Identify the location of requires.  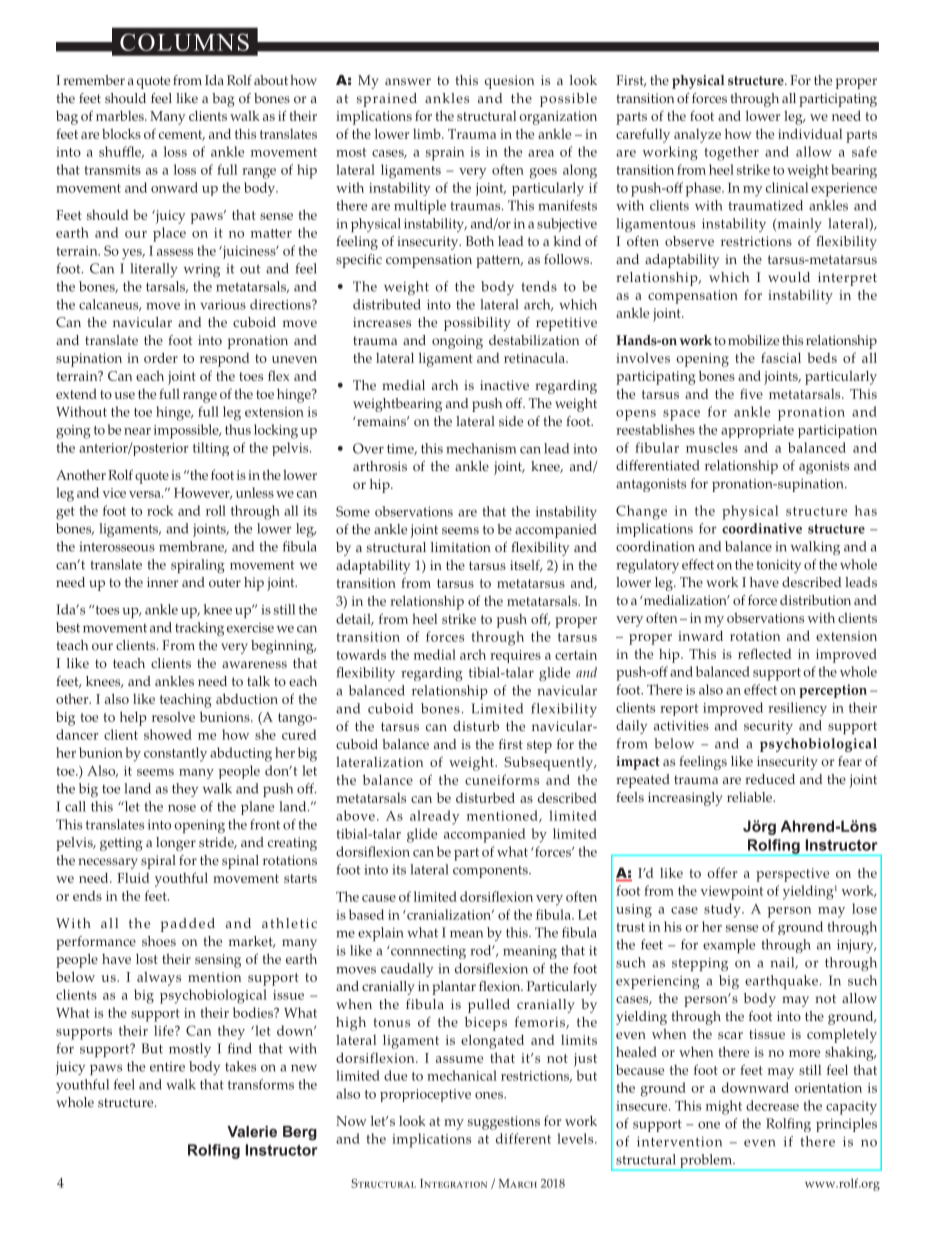
(515, 656).
